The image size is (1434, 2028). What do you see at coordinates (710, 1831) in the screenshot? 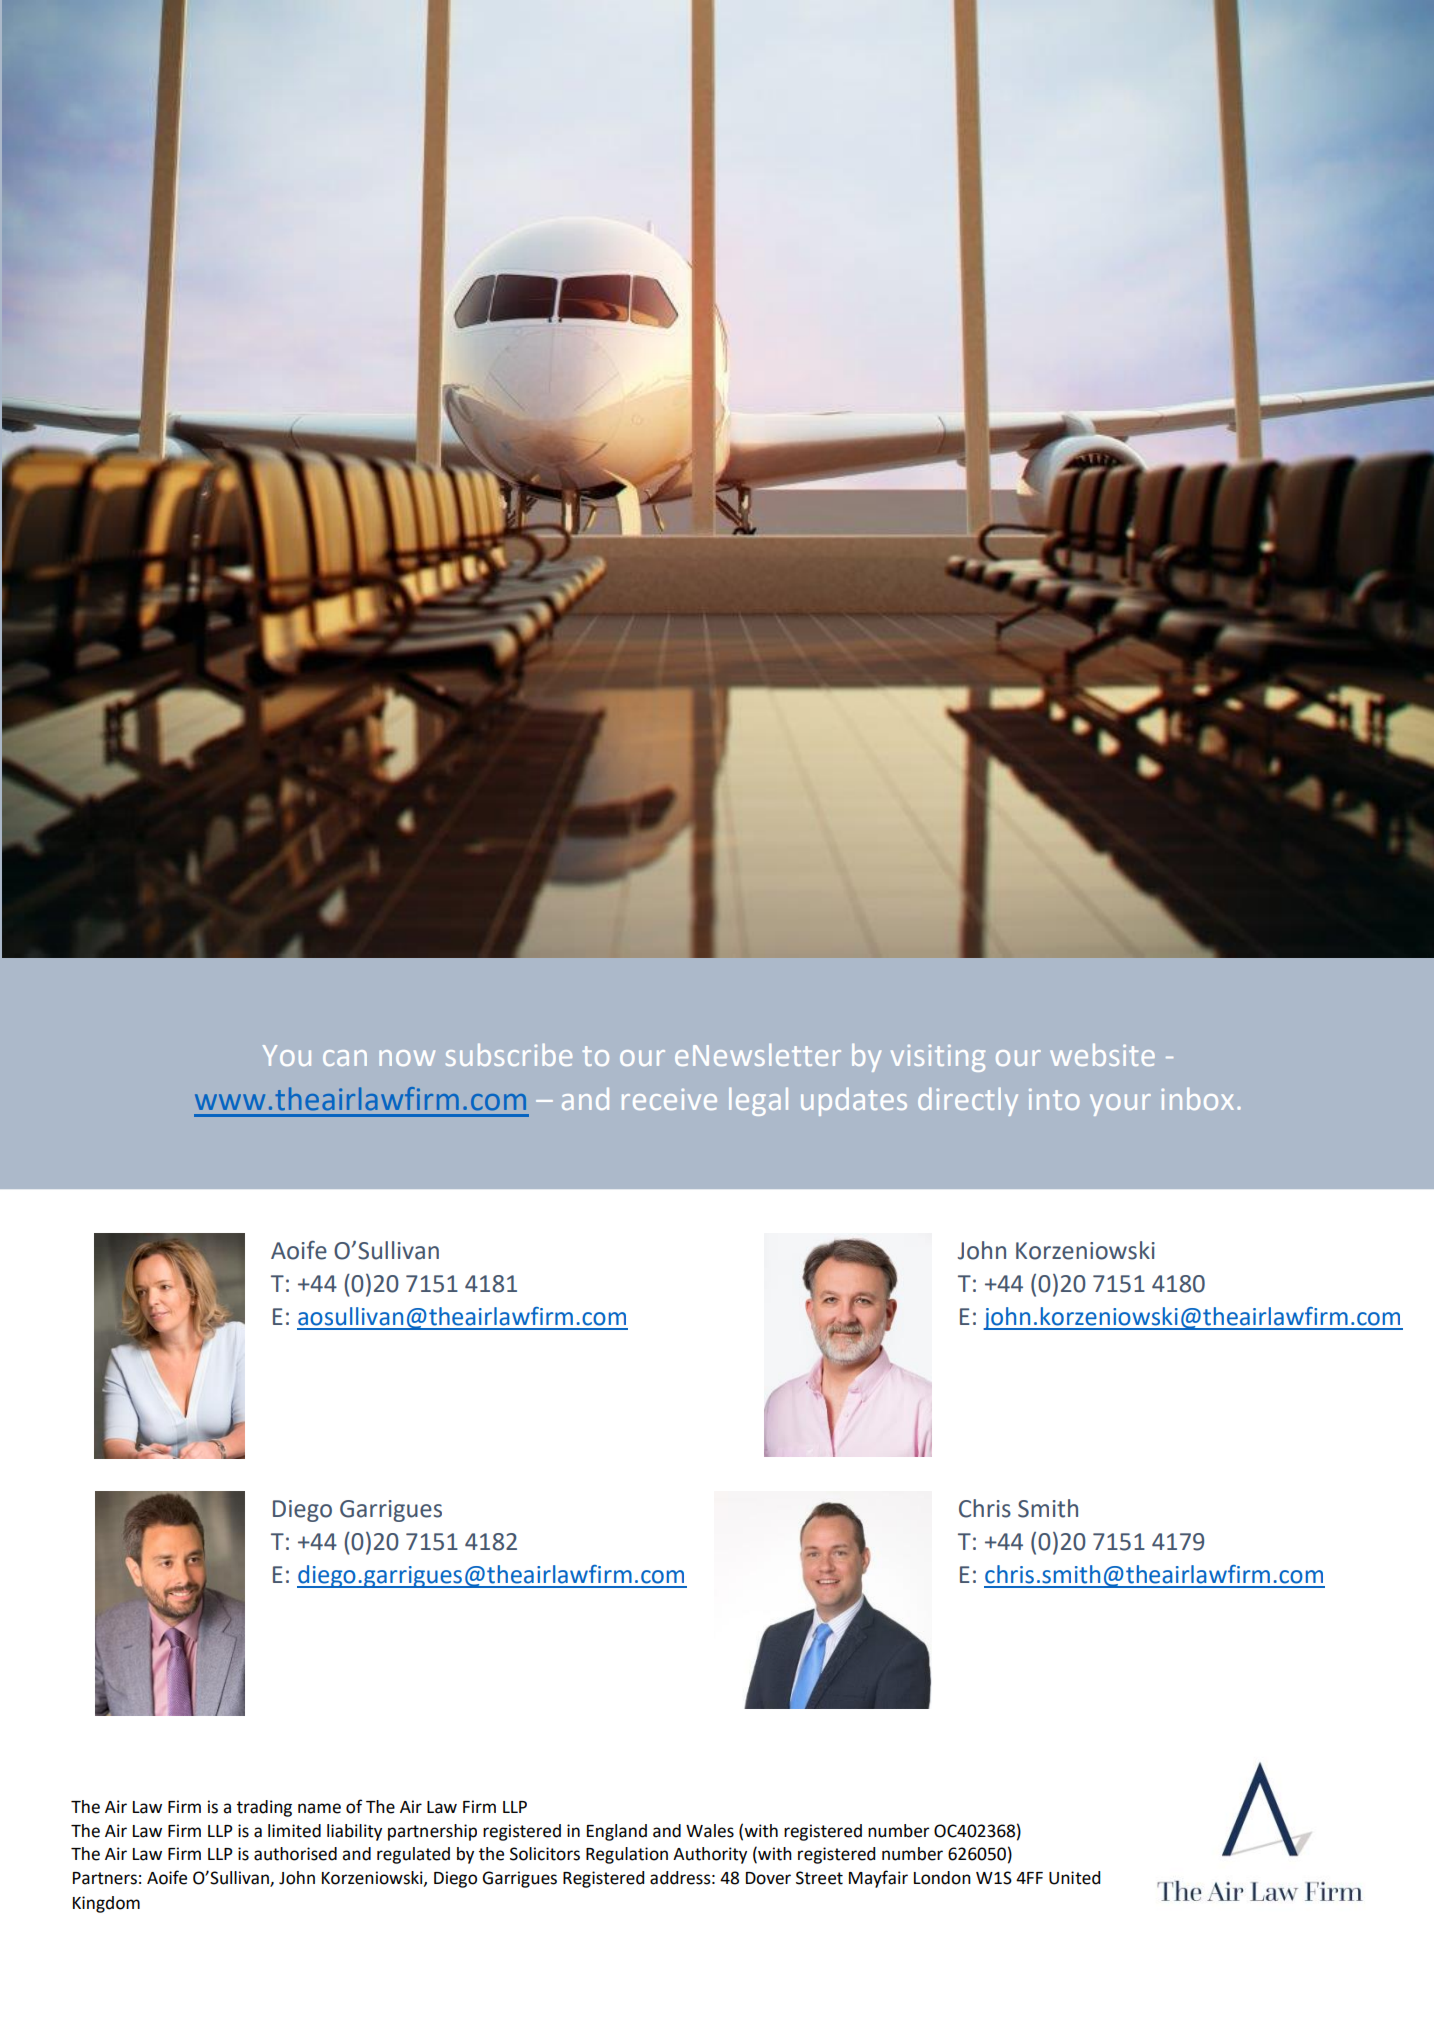
I see `Wales` at bounding box center [710, 1831].
